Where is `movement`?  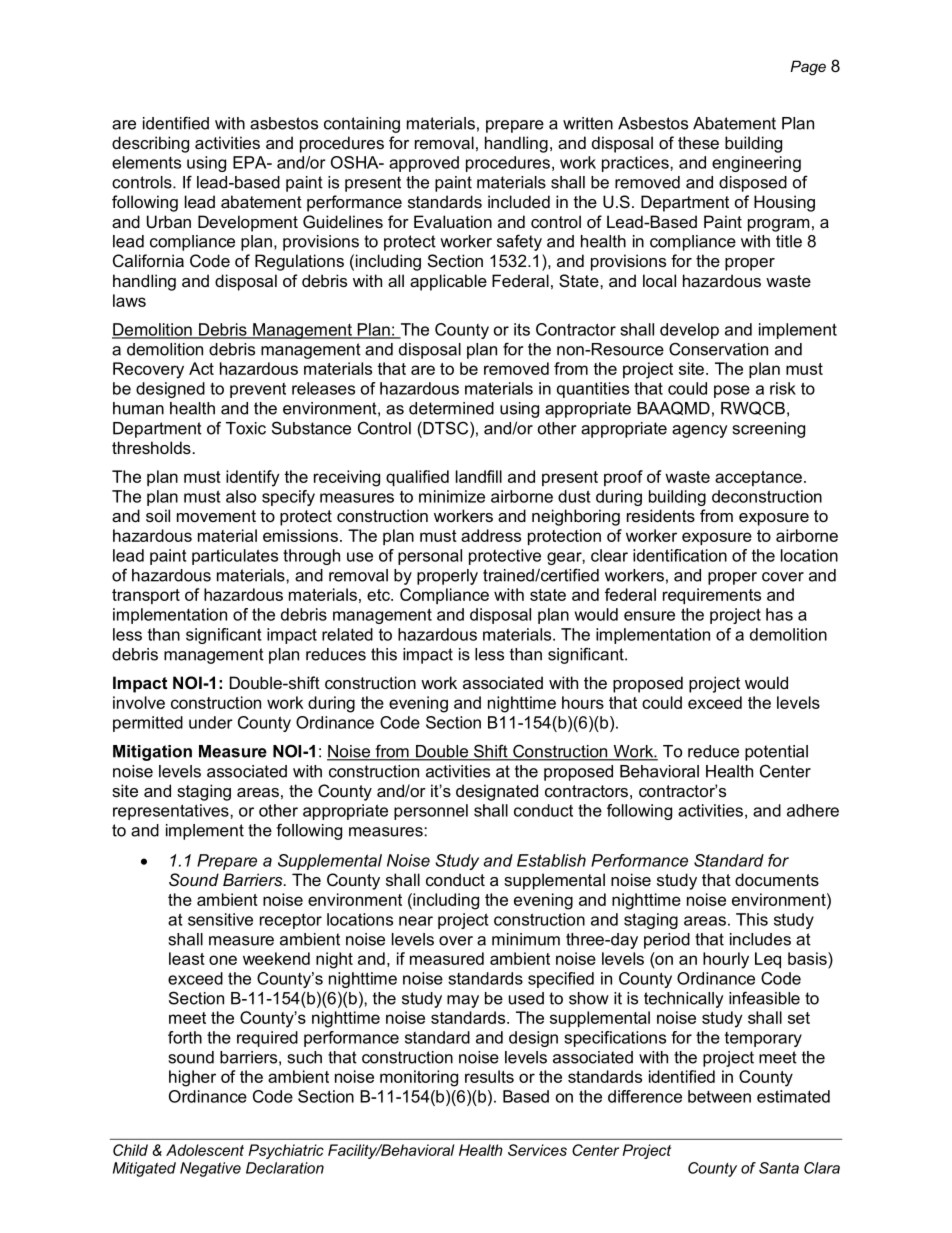 movement is located at coordinates (216, 516).
